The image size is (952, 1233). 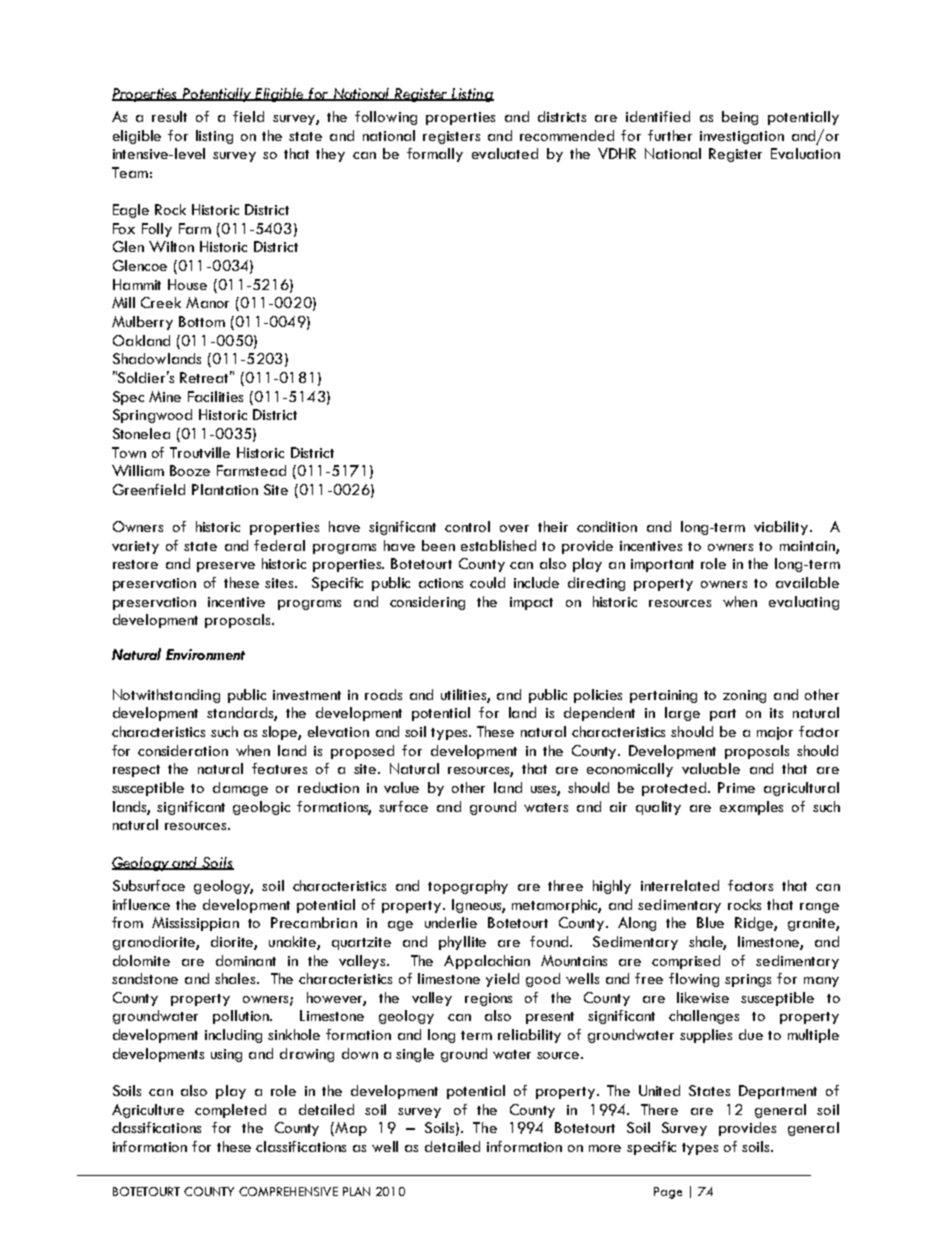 What do you see at coordinates (230, 1111) in the document?
I see `completed` at bounding box center [230, 1111].
